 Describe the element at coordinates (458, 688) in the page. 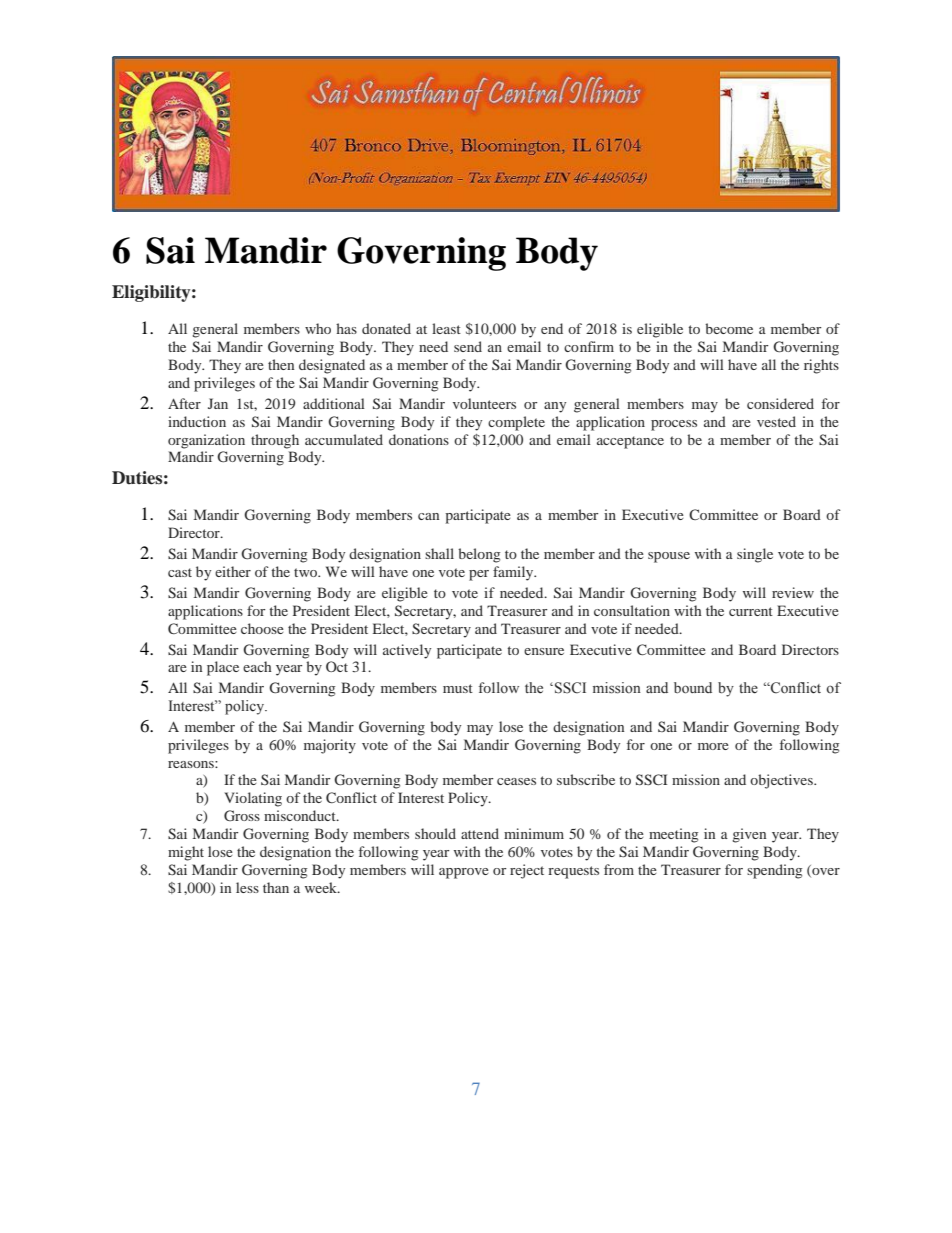

I see `must` at that location.
